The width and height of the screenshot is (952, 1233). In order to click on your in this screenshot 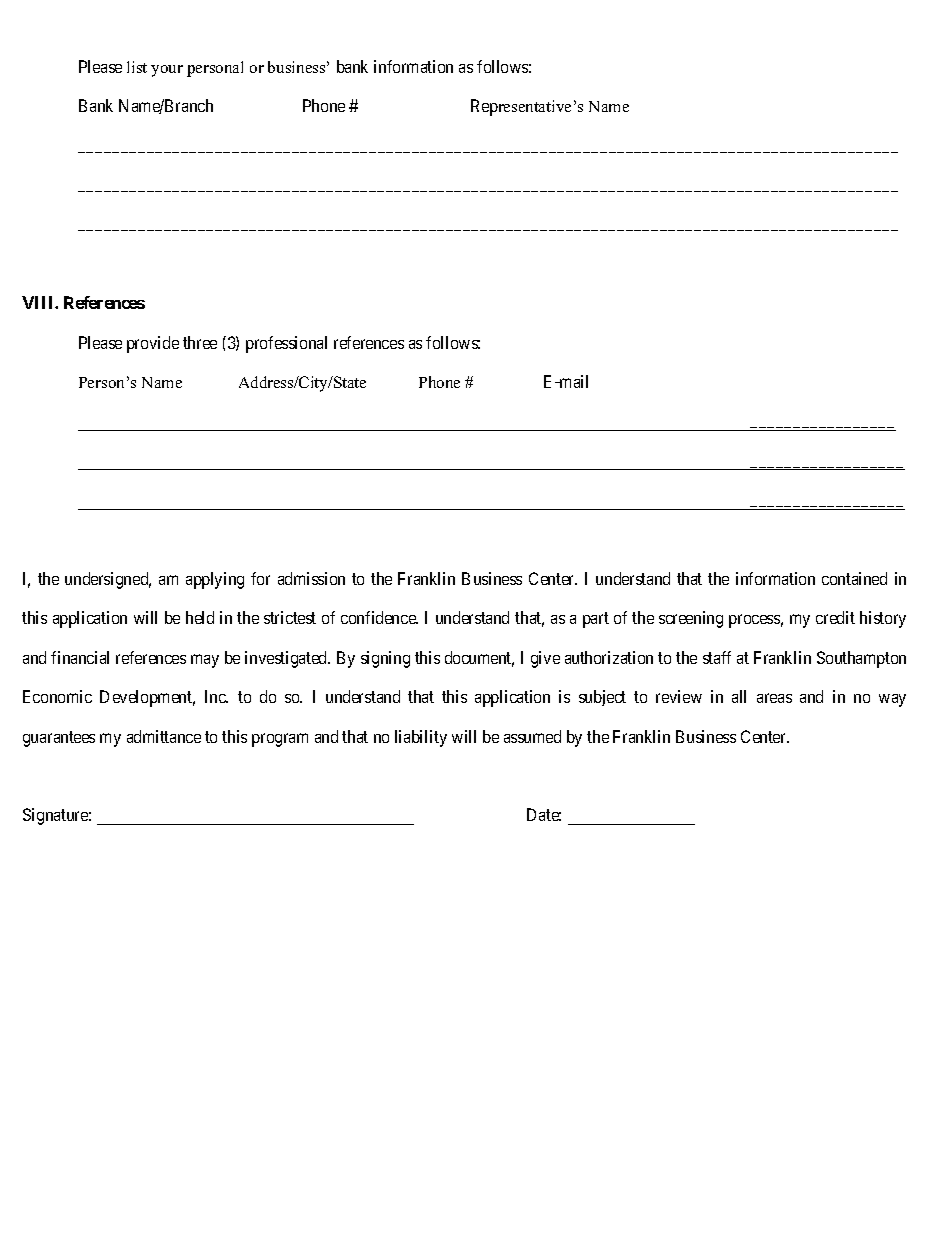, I will do `click(167, 71)`.
